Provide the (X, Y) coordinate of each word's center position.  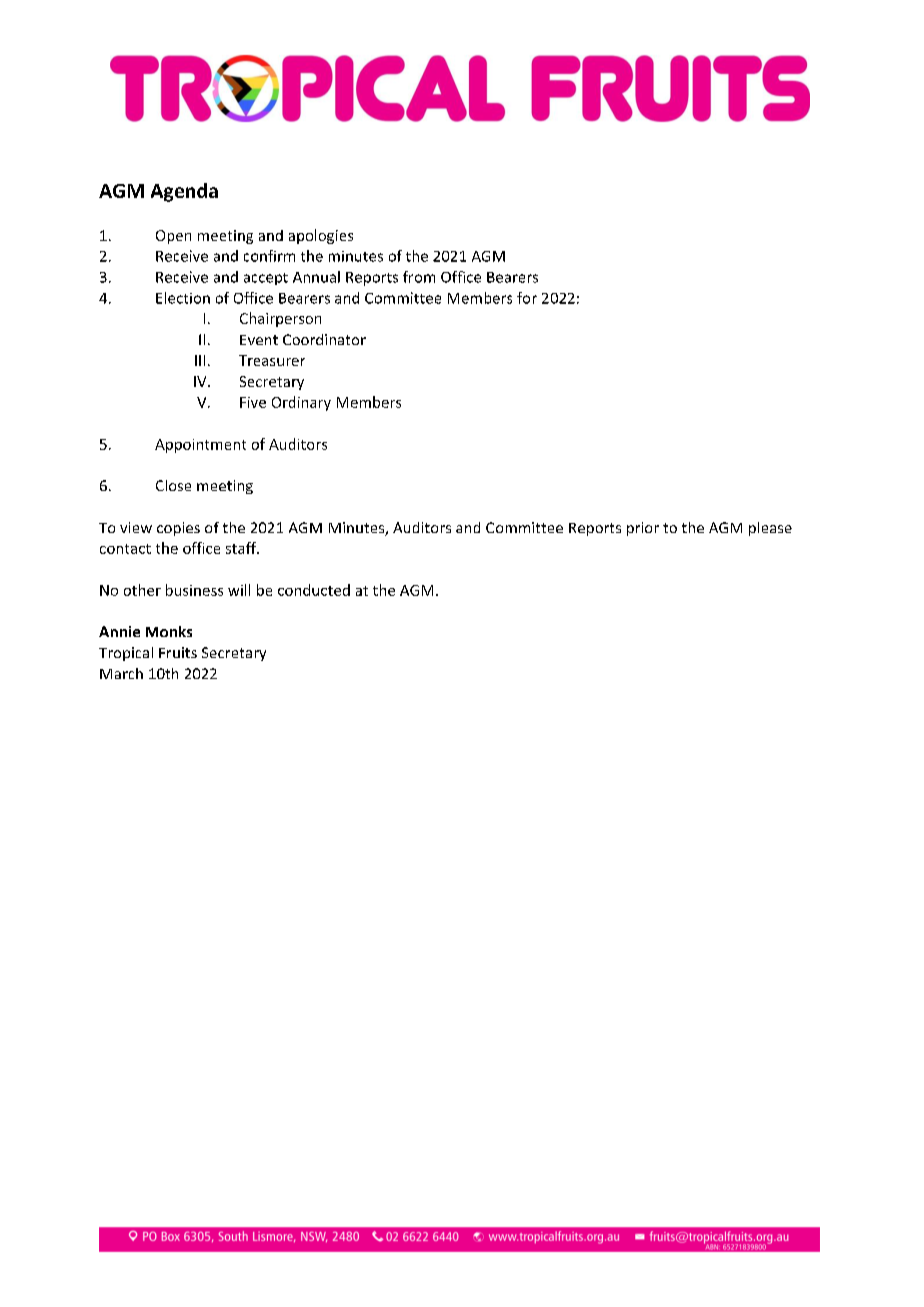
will (239, 590)
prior (643, 529)
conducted (314, 590)
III (200, 360)
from (419, 277)
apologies (321, 236)
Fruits (178, 652)
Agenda (184, 192)
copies (178, 529)
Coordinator (324, 339)
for (527, 298)
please (770, 529)
